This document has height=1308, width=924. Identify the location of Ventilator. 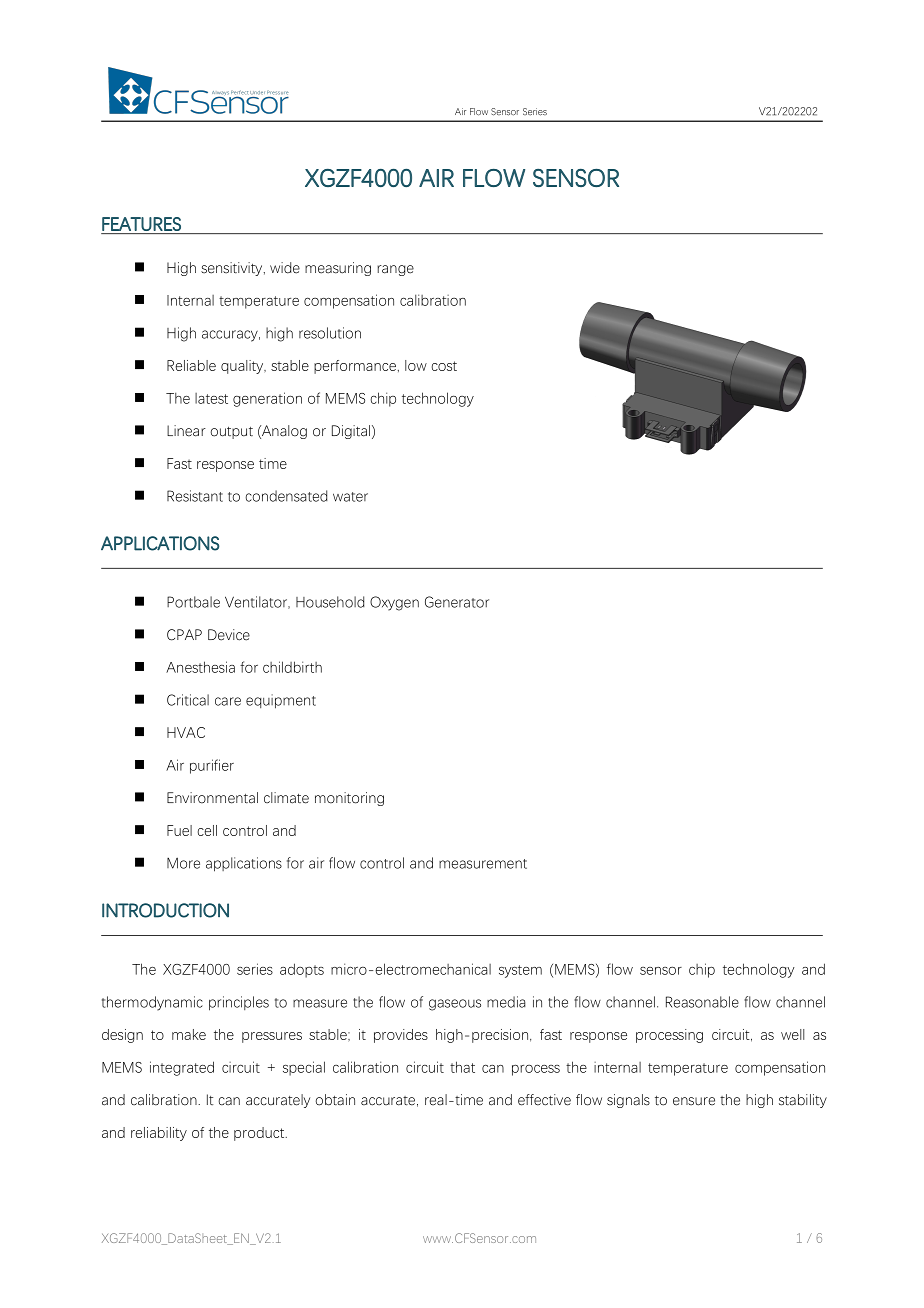
(257, 602).
